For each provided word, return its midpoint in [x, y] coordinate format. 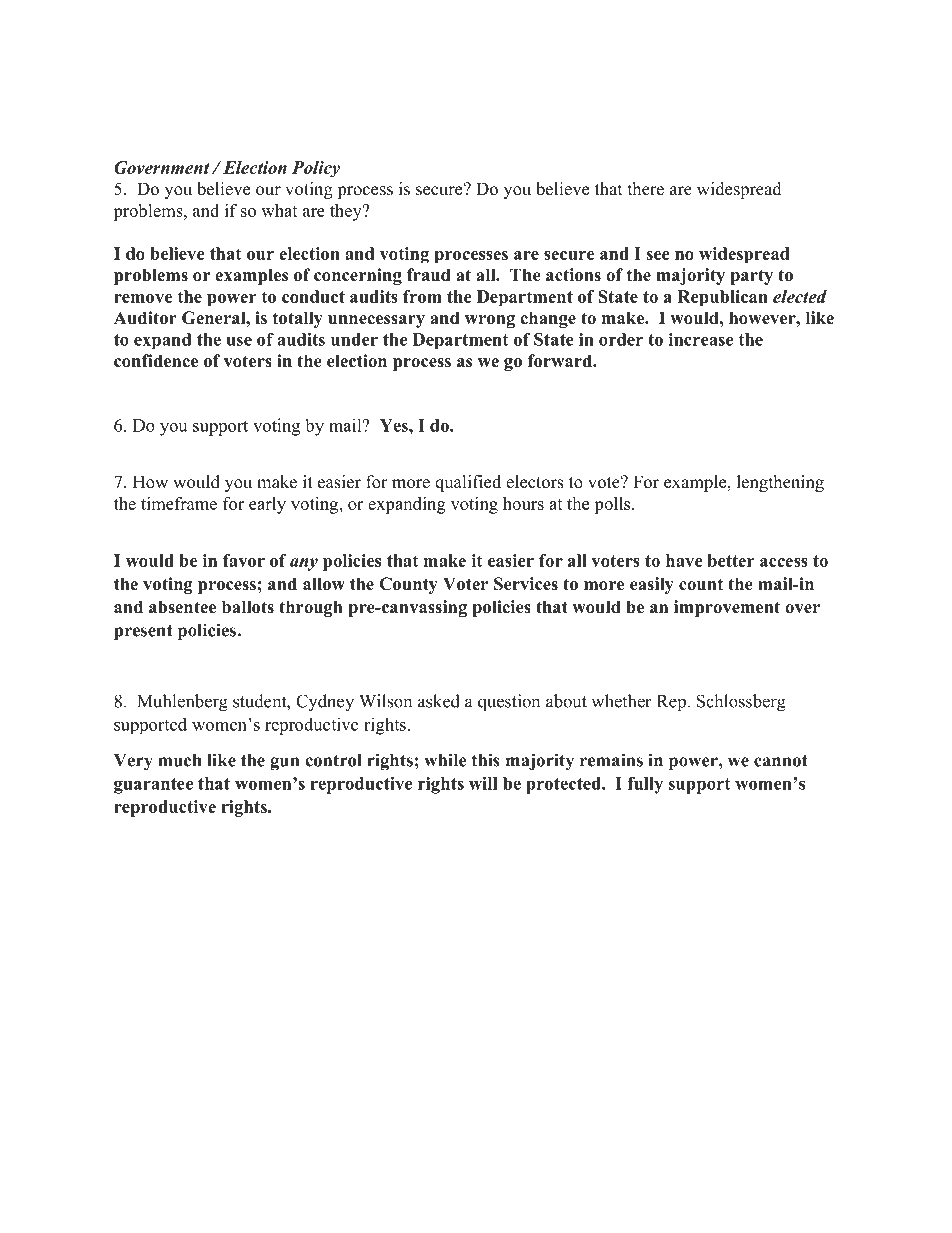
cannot [781, 761]
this [485, 760]
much [180, 760]
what [279, 210]
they [347, 212]
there [646, 189]
